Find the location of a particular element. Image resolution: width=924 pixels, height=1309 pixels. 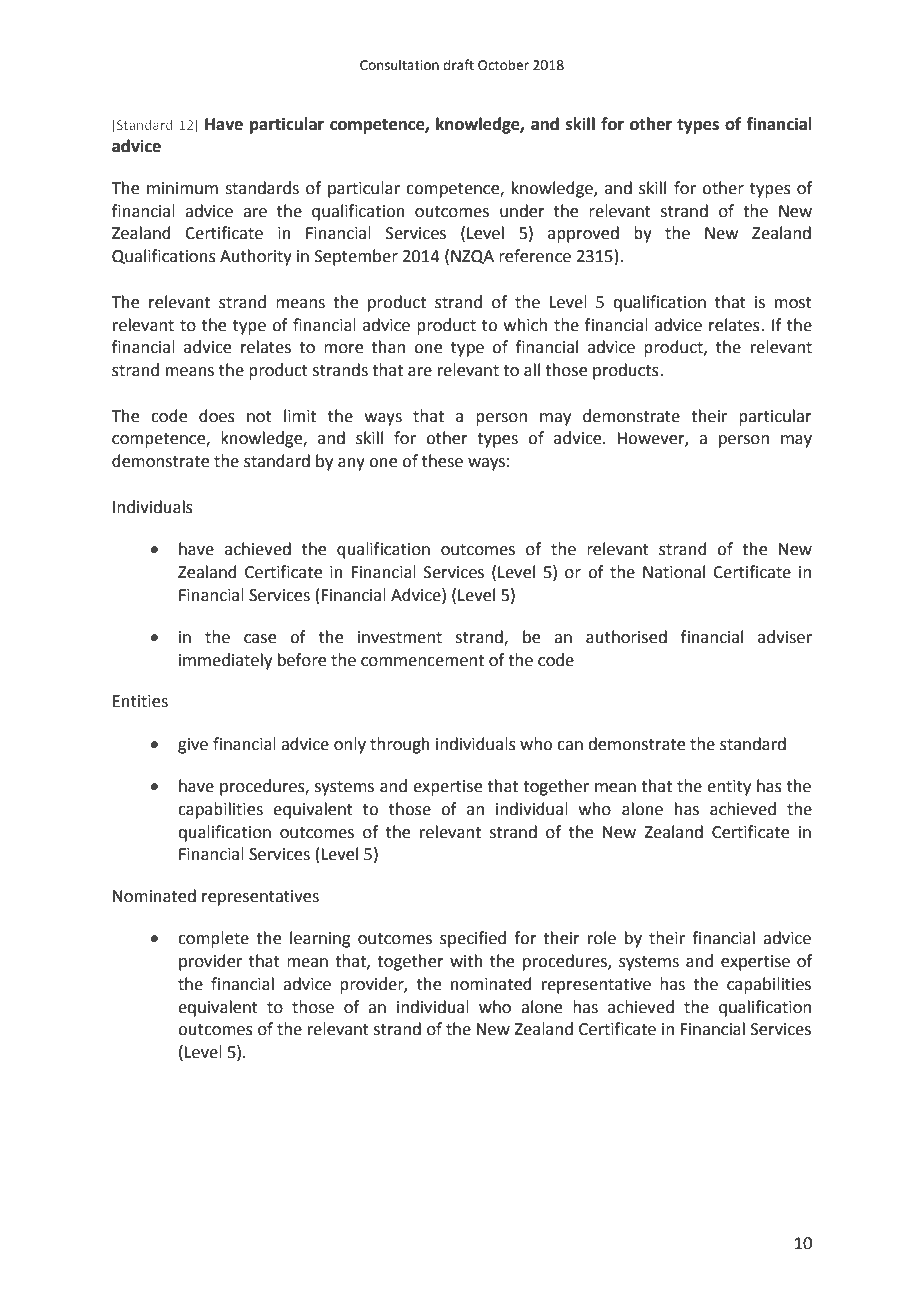

minimum is located at coordinates (182, 188).
